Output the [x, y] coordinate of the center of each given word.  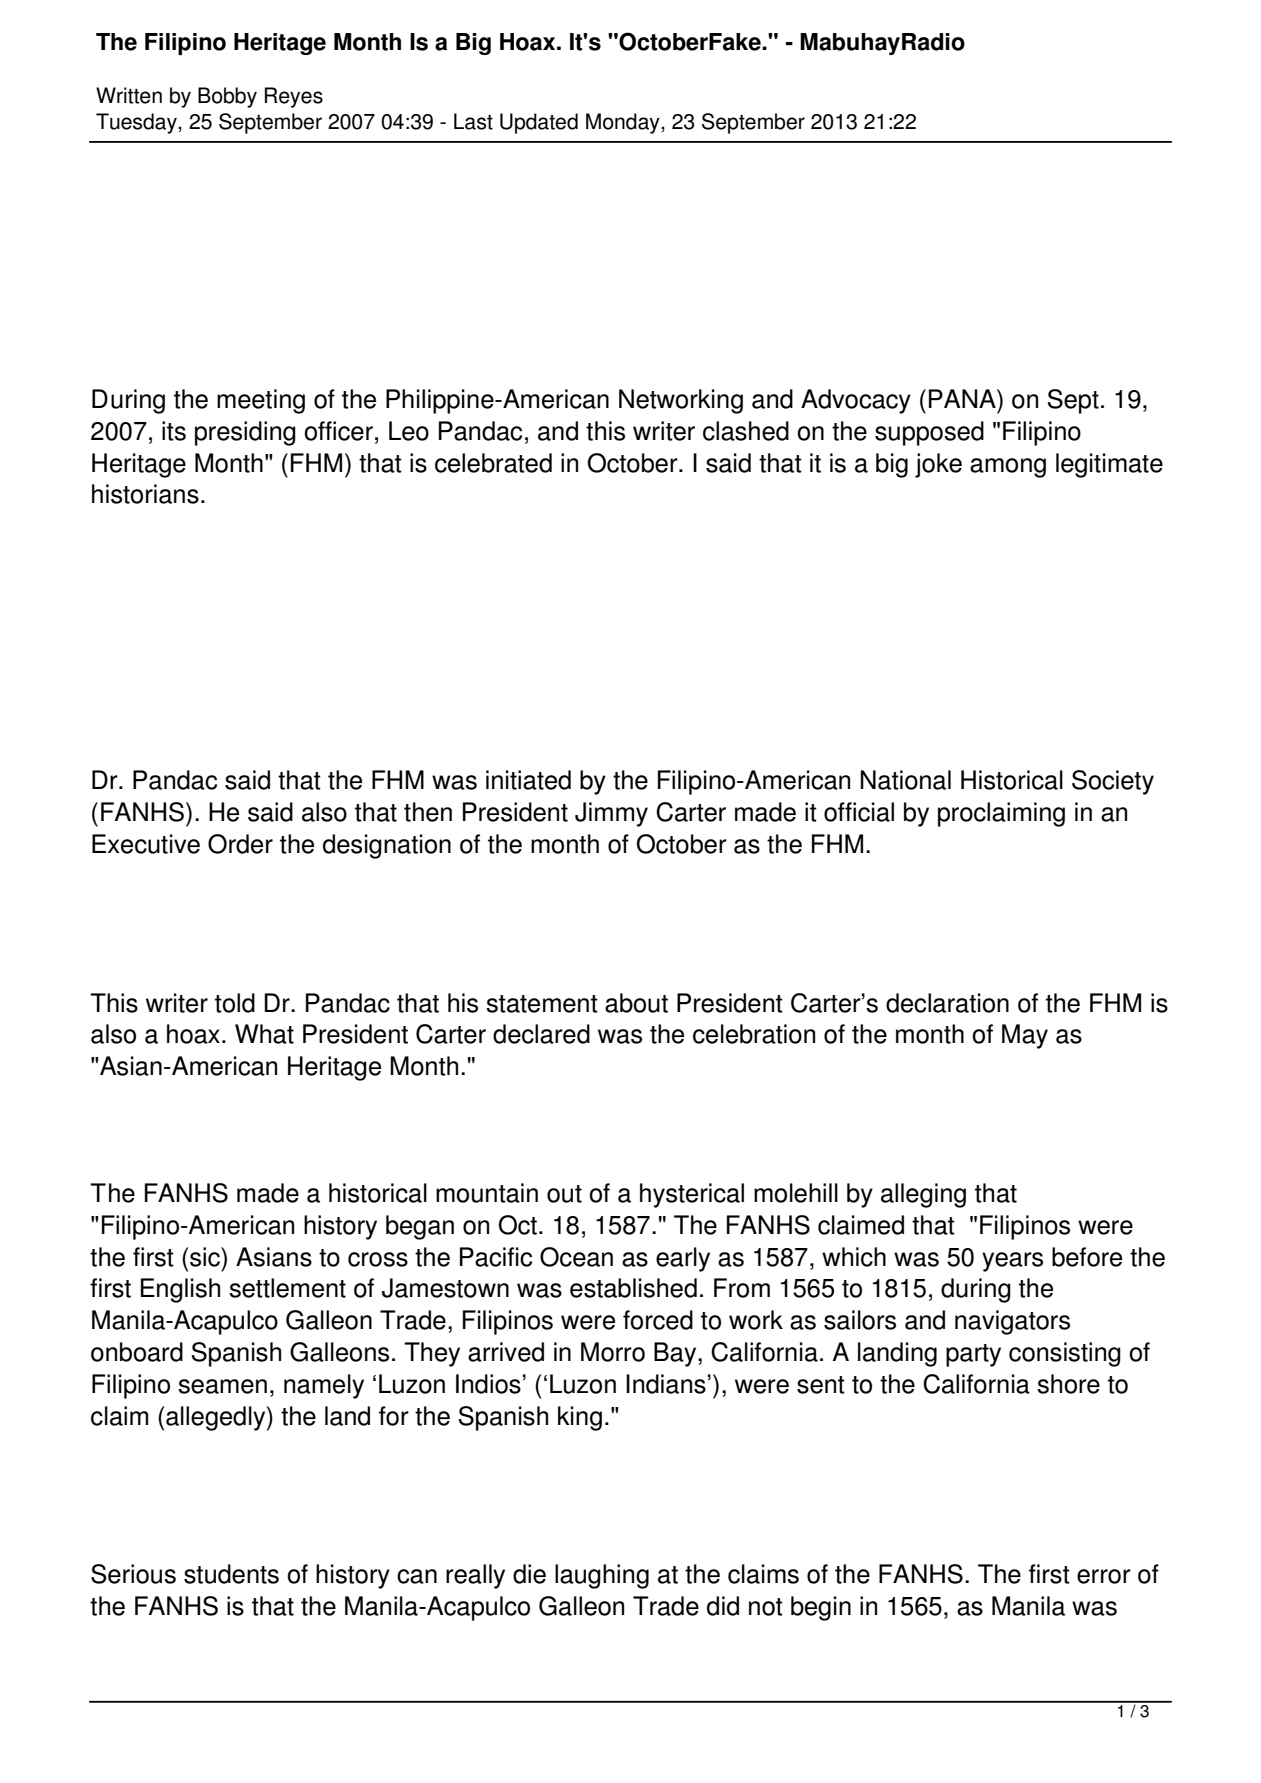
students [231, 1574]
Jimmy [611, 814]
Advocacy [856, 401]
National [906, 780]
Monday [624, 123]
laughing [602, 1576]
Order [240, 844]
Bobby [227, 97]
